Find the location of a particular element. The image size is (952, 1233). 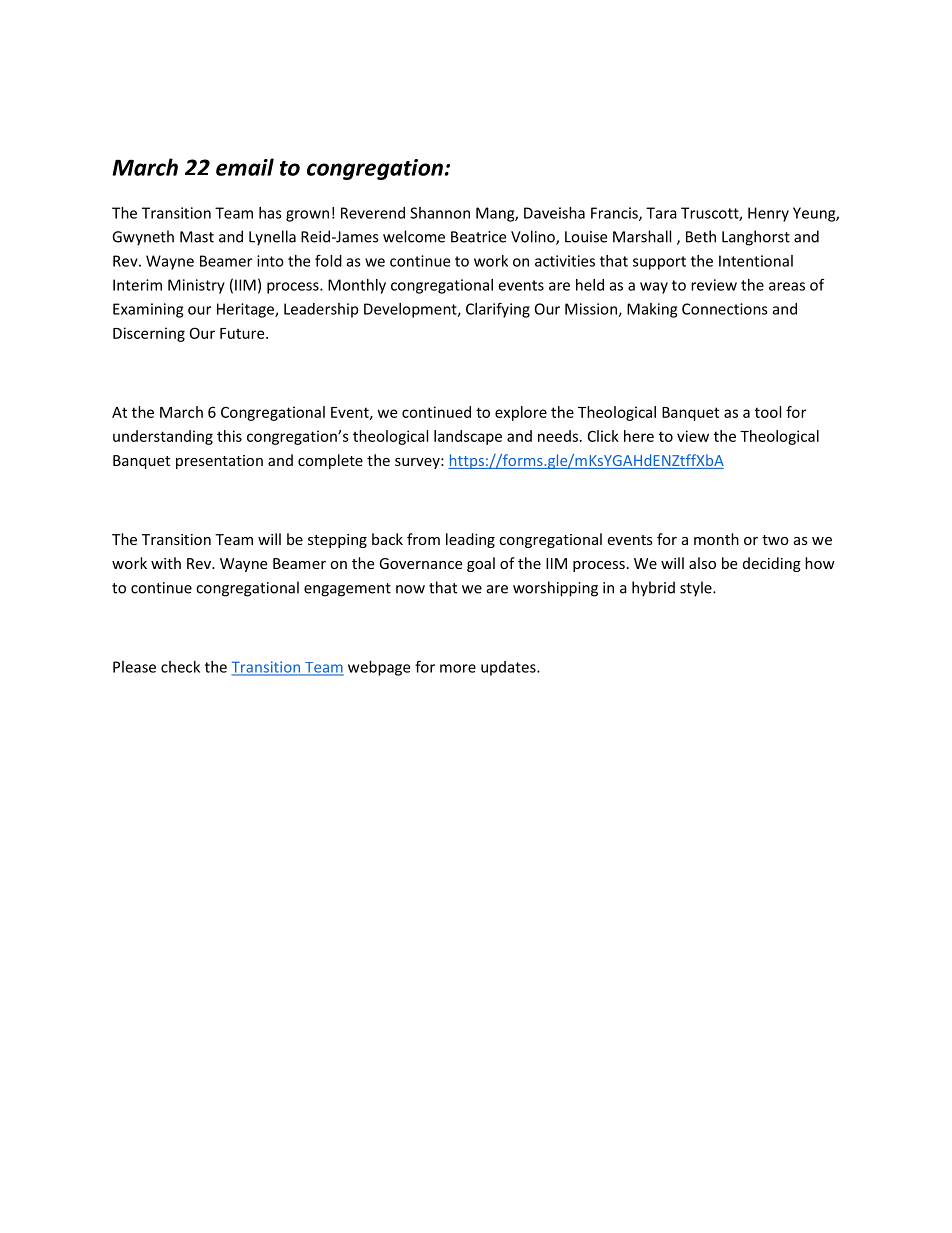

this is located at coordinates (229, 436).
